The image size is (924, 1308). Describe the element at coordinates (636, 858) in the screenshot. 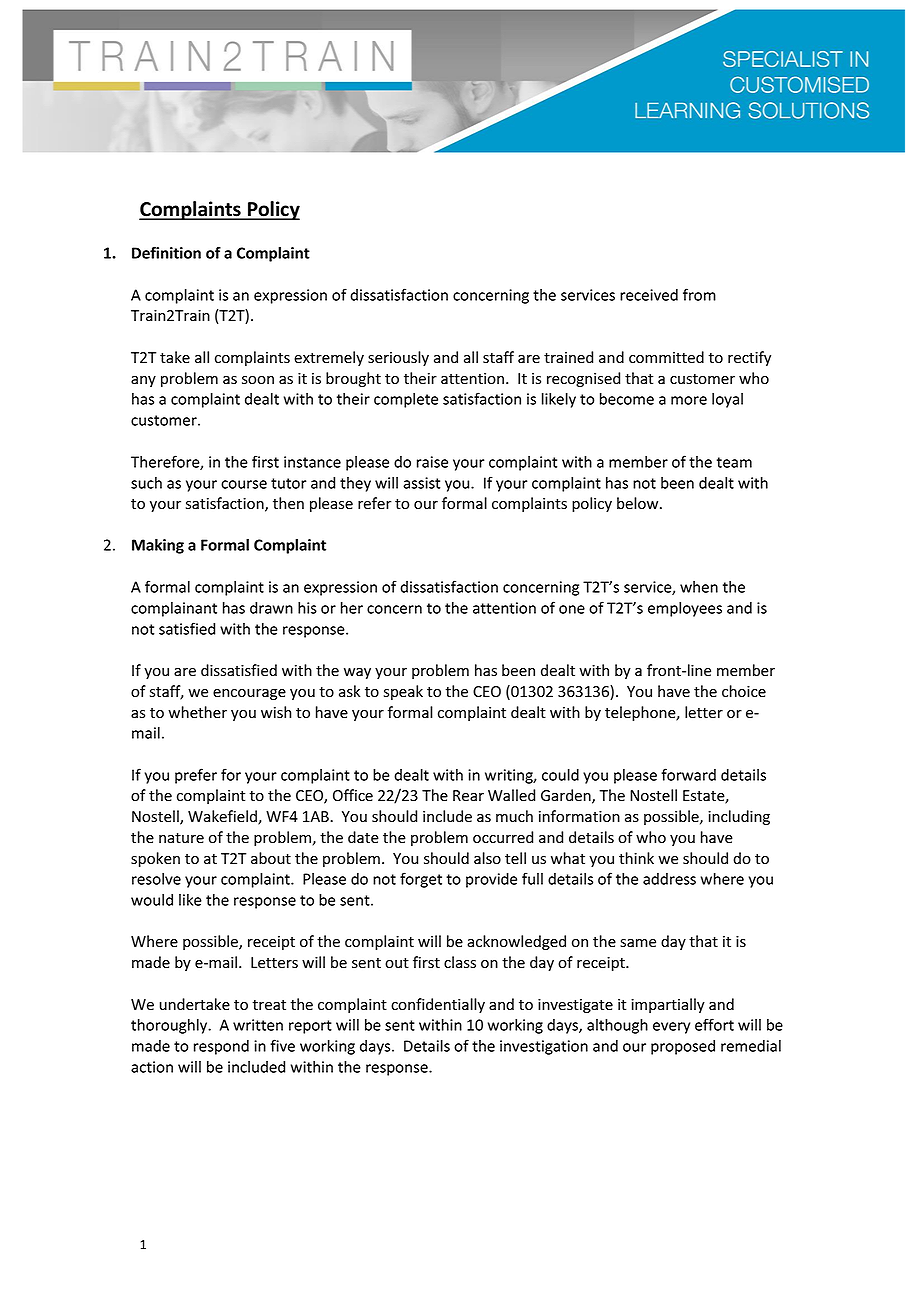

I see `think` at that location.
